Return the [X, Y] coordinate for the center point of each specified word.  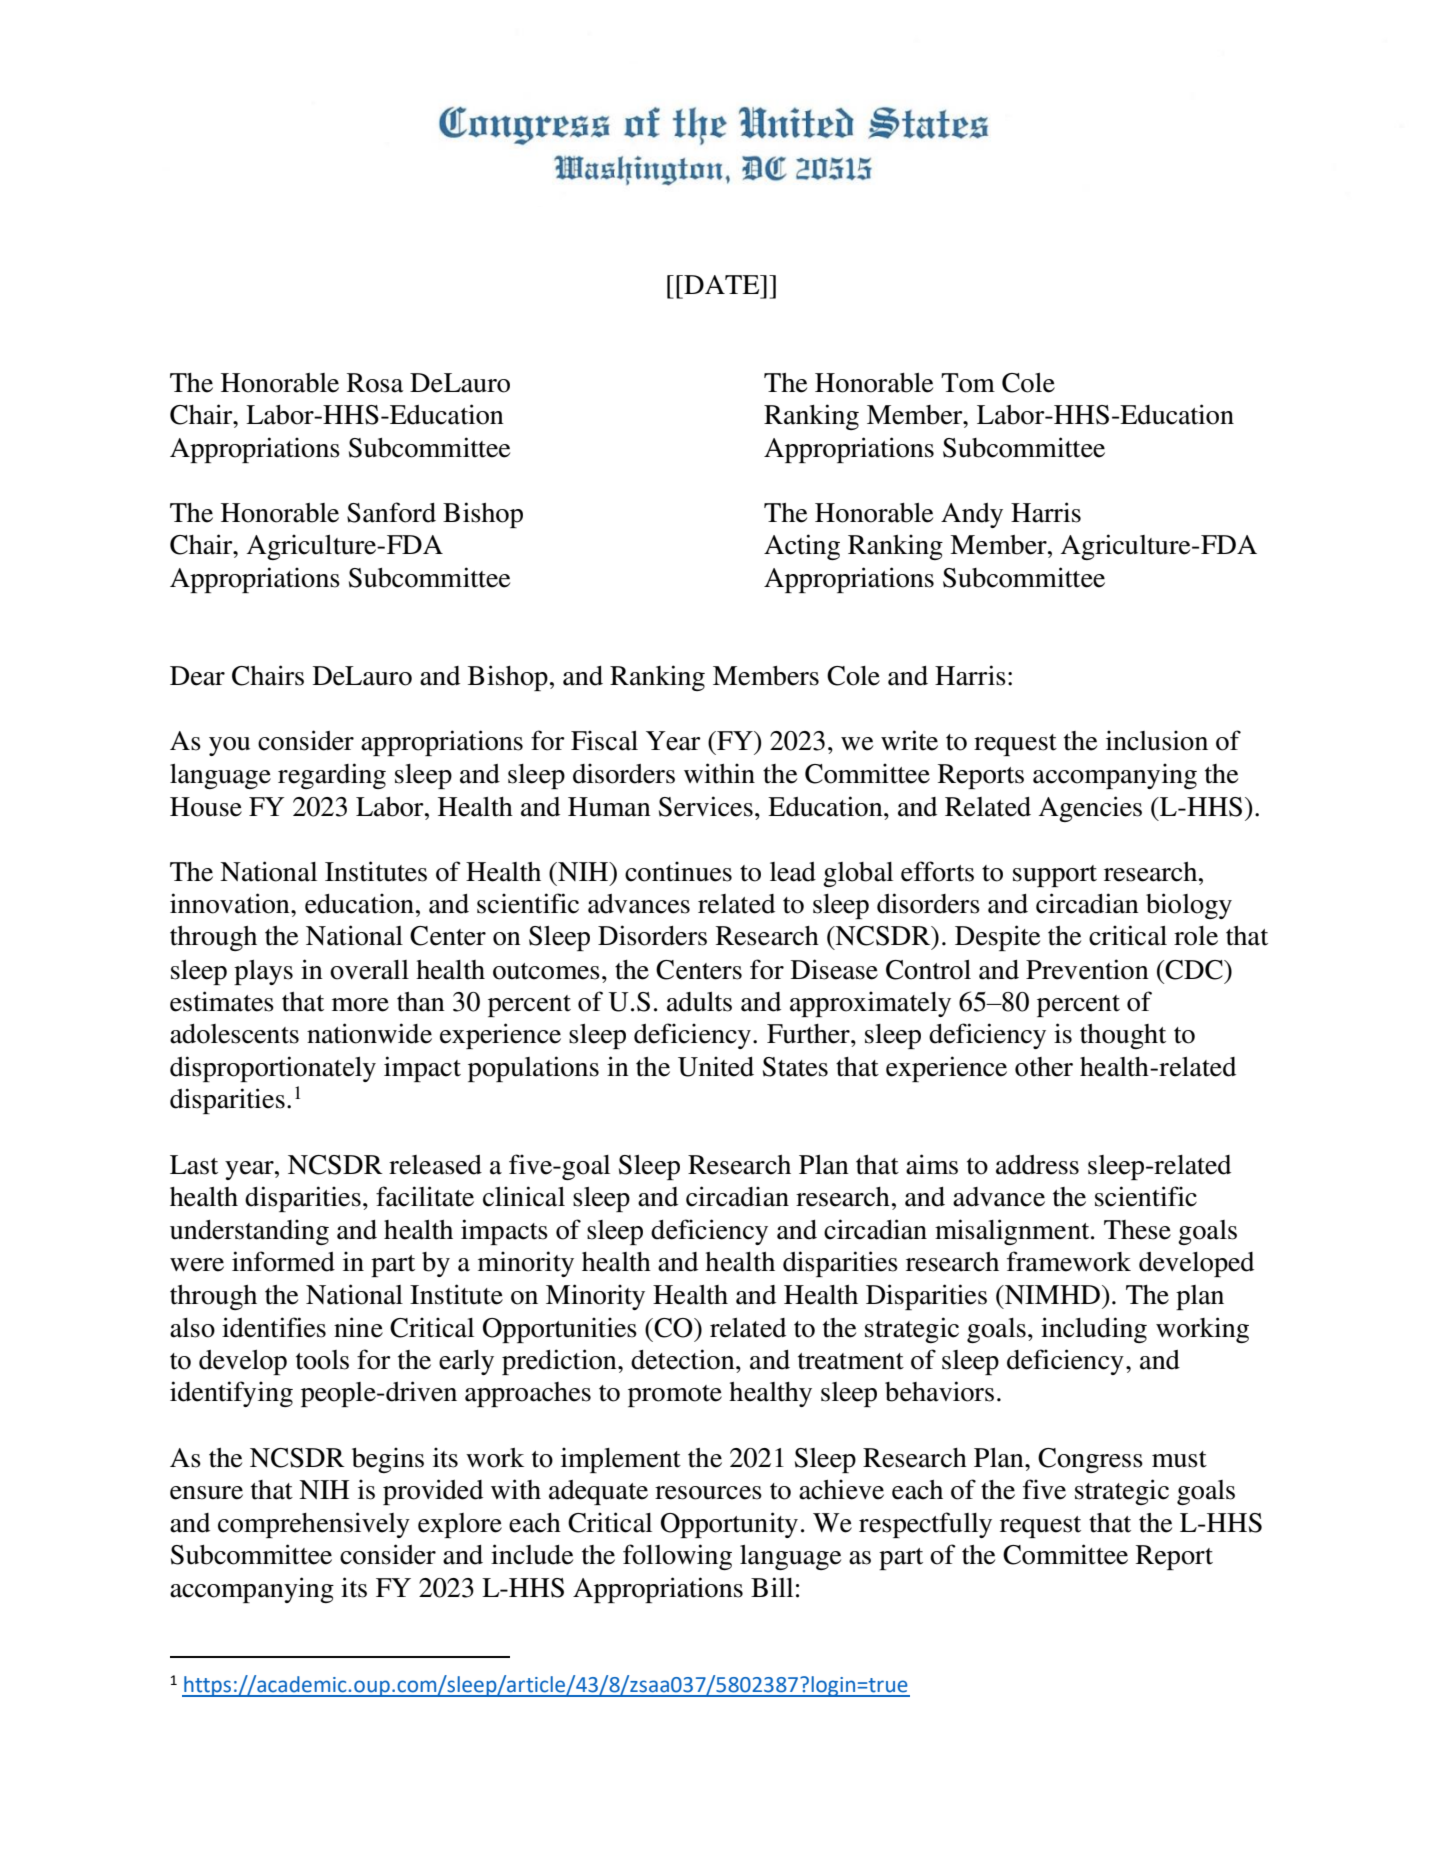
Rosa [375, 383]
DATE [722, 284]
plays [263, 972]
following [677, 1557]
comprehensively [314, 1525]
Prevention [1087, 969]
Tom [968, 383]
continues [678, 871]
